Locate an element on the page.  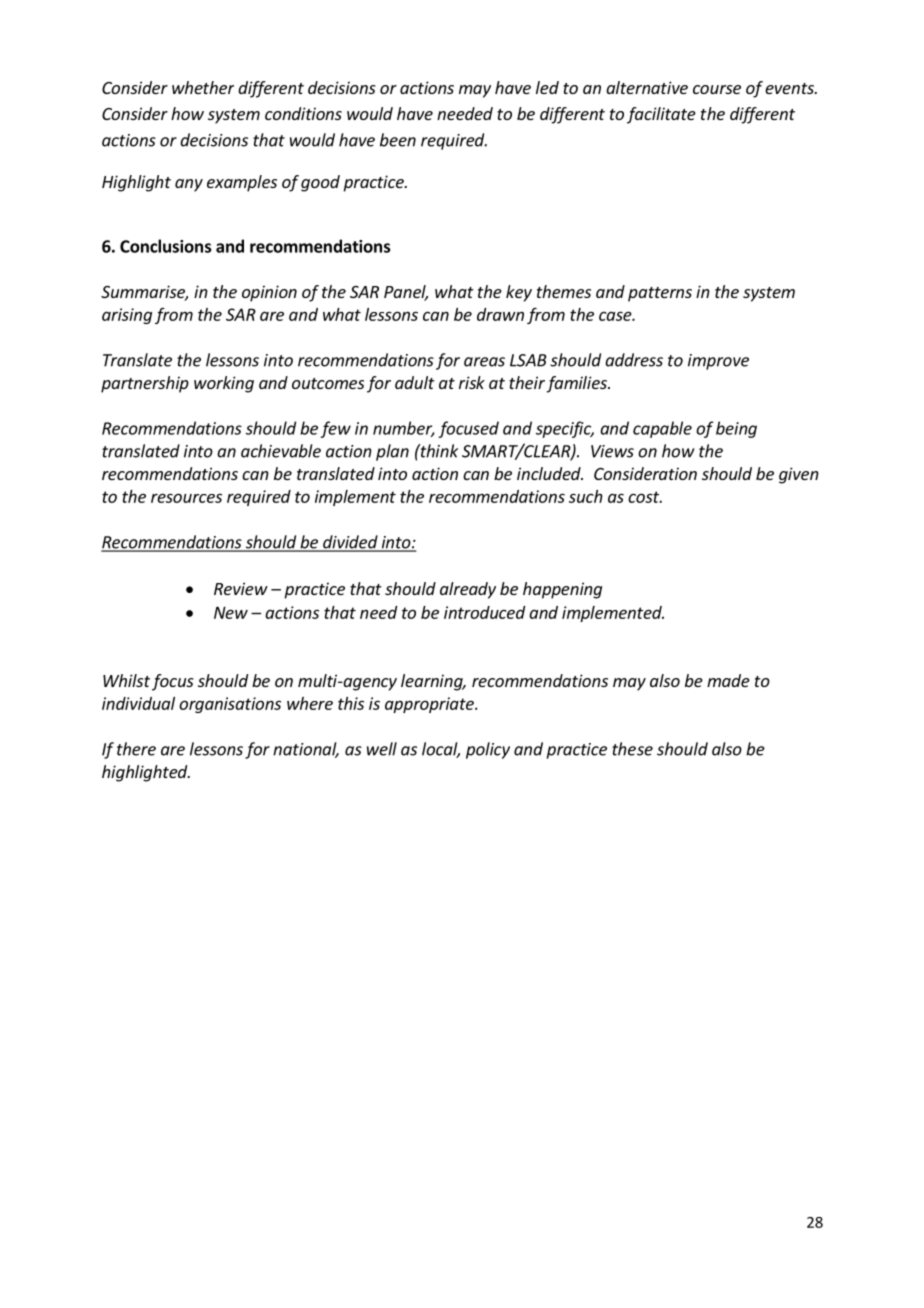
patterns is located at coordinates (660, 294).
